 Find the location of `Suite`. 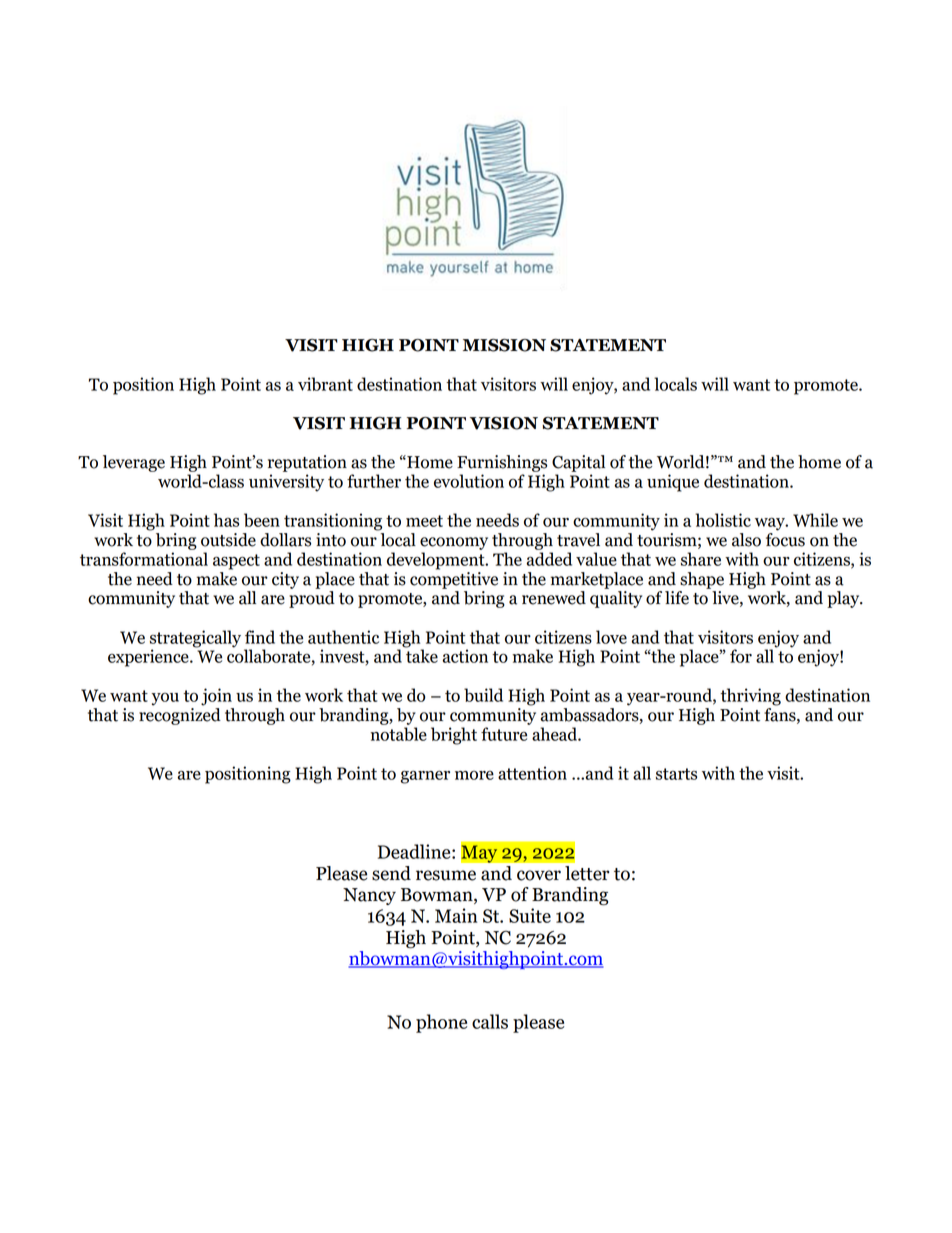

Suite is located at coordinates (530, 915).
